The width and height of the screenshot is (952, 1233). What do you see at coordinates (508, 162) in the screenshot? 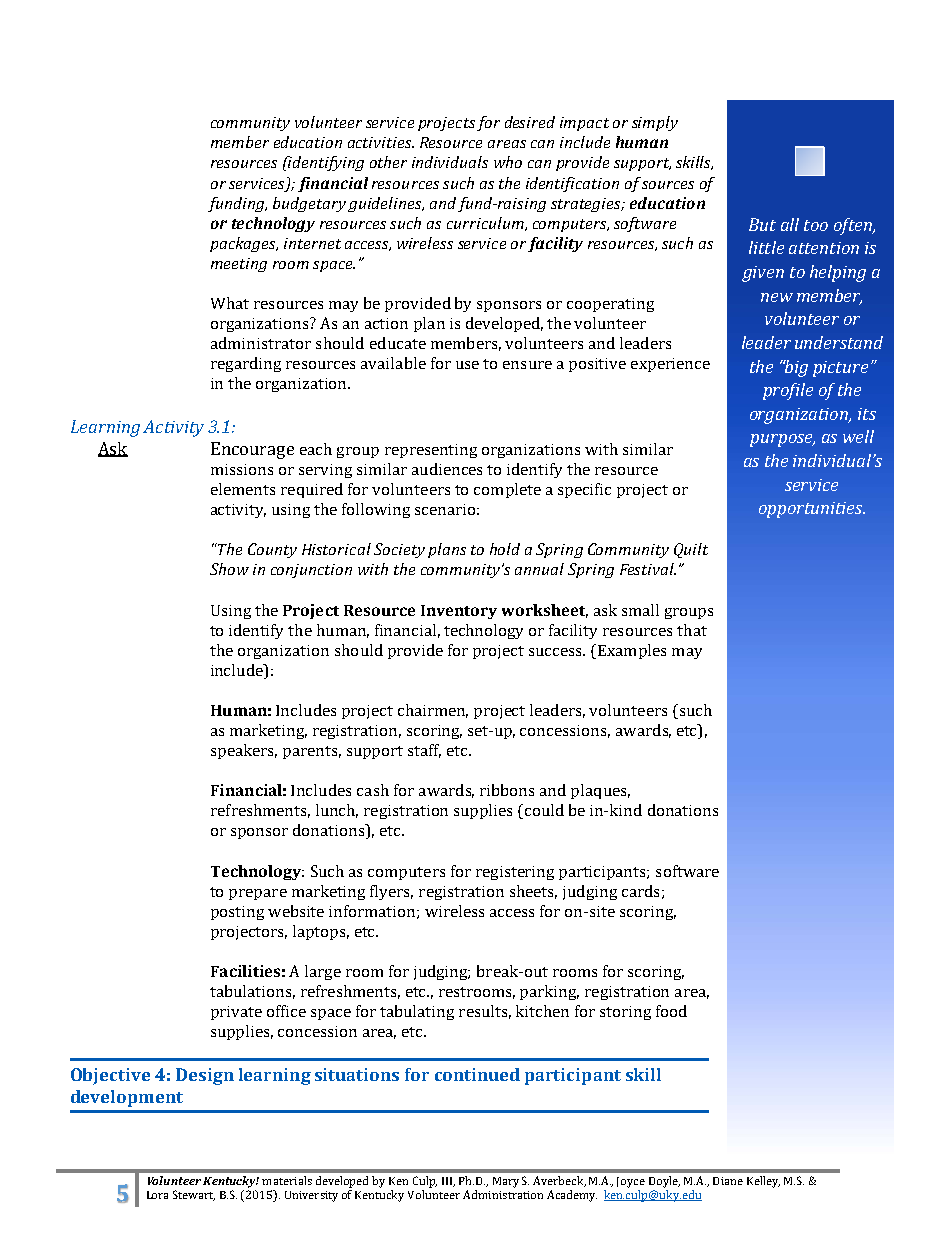
I see `who` at bounding box center [508, 162].
